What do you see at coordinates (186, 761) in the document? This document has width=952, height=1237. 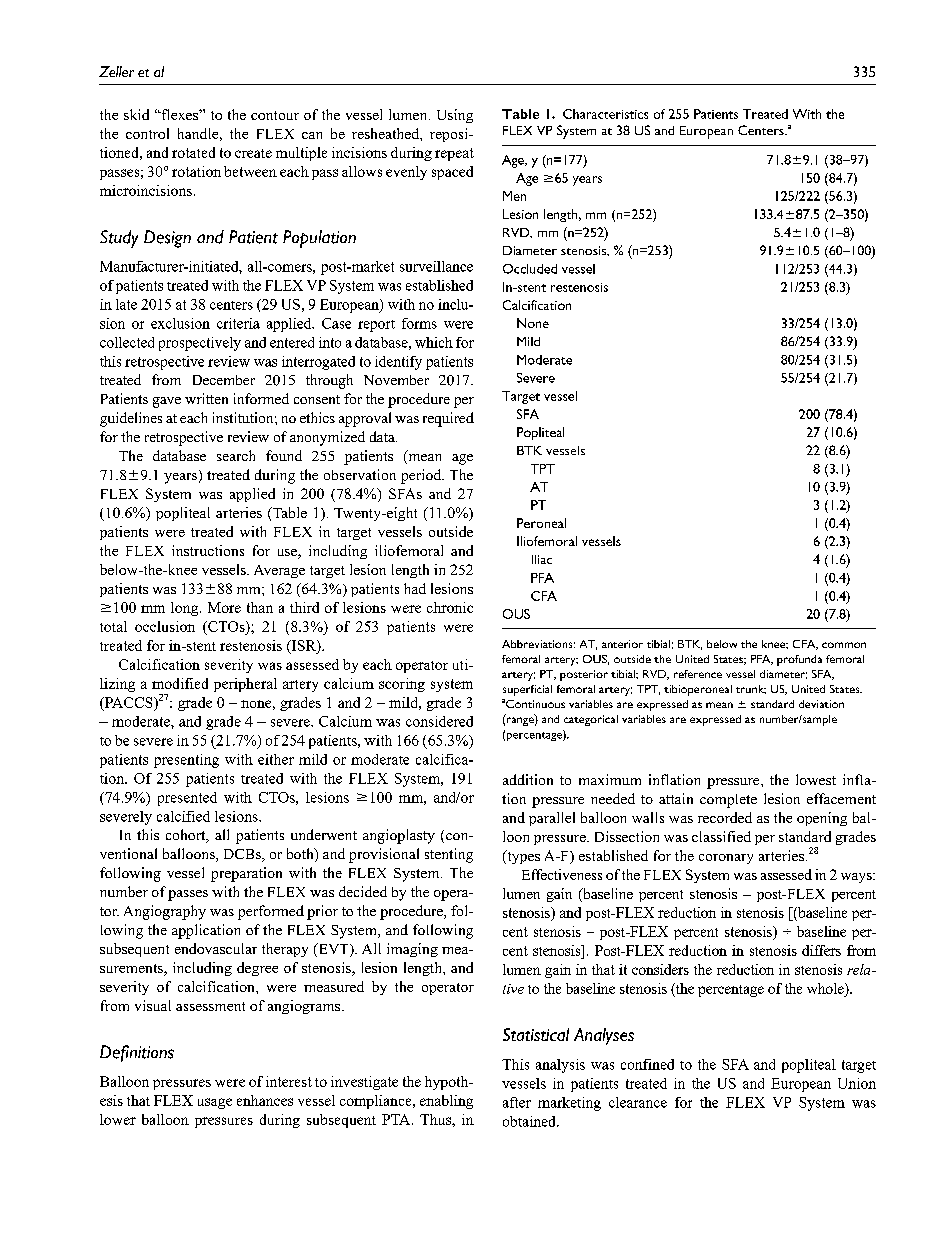 I see `presenting` at bounding box center [186, 761].
